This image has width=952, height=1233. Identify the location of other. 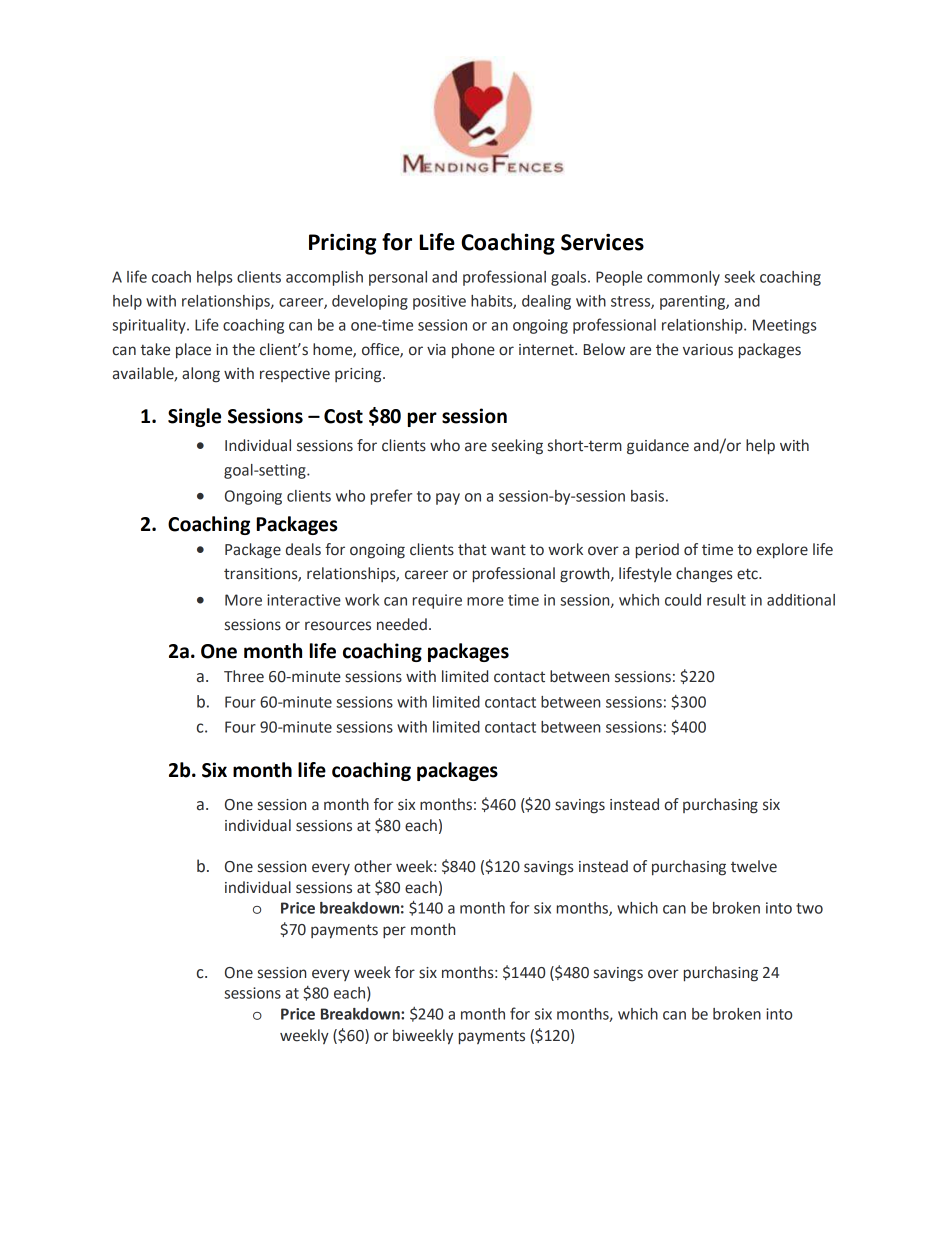
(373, 866).
